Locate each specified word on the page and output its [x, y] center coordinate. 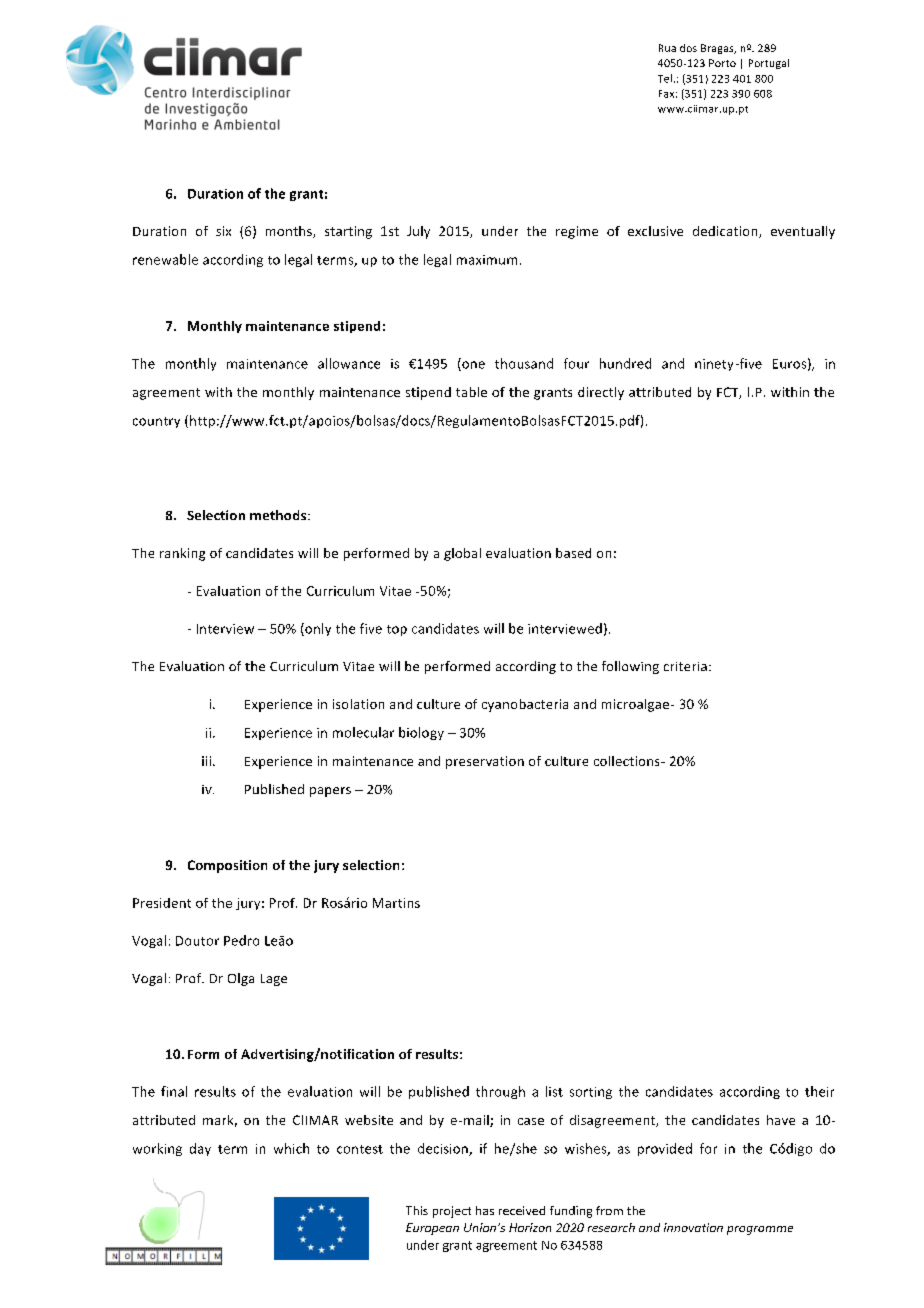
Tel [665, 78]
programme [760, 1230]
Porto [722, 63]
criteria [685, 666]
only [317, 629]
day [200, 1149]
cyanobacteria [525, 705]
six [223, 231]
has [485, 1210]
